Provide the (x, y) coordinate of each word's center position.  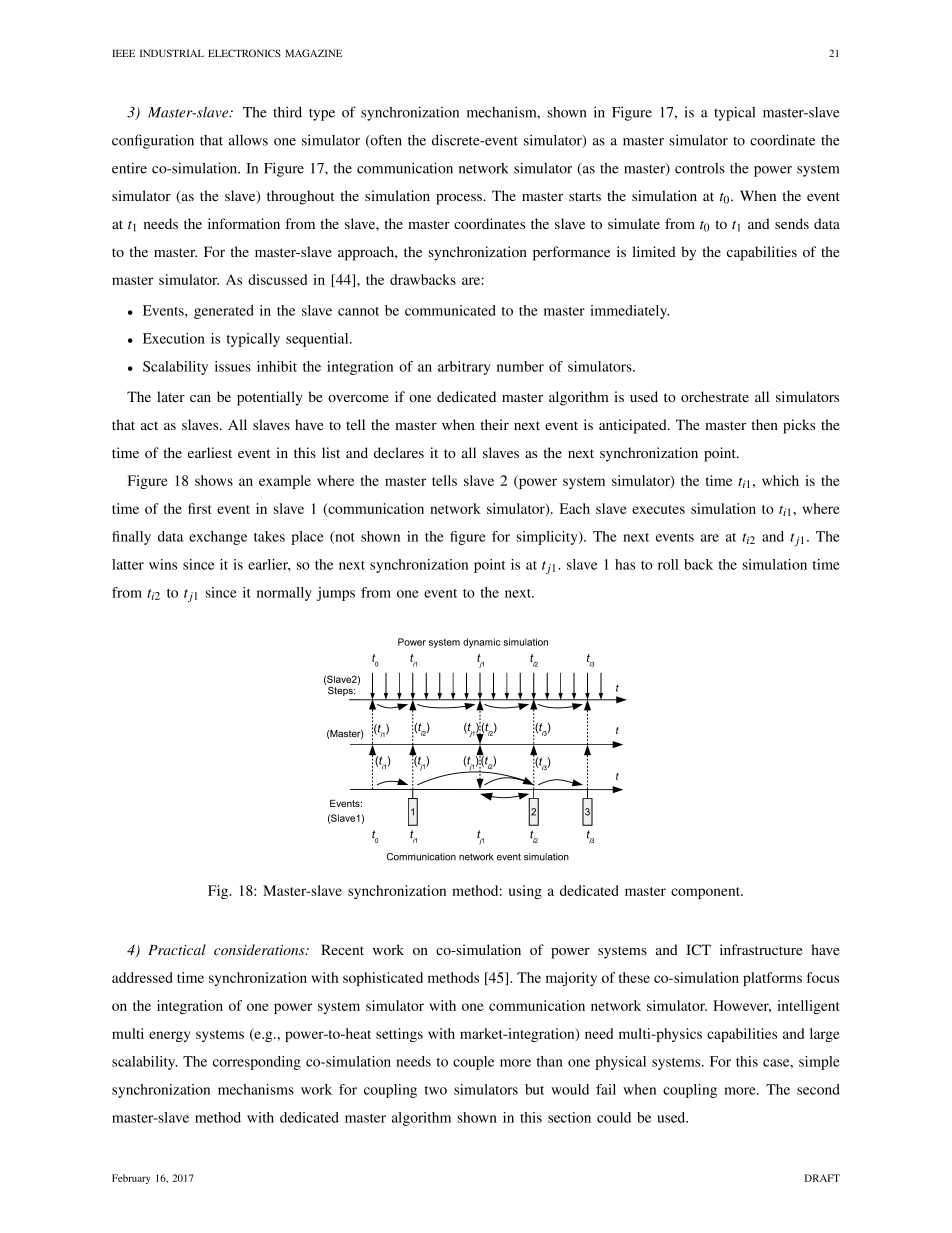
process (460, 199)
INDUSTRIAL (172, 53)
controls (700, 168)
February (131, 1179)
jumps (336, 594)
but (534, 1089)
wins (163, 564)
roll (668, 564)
